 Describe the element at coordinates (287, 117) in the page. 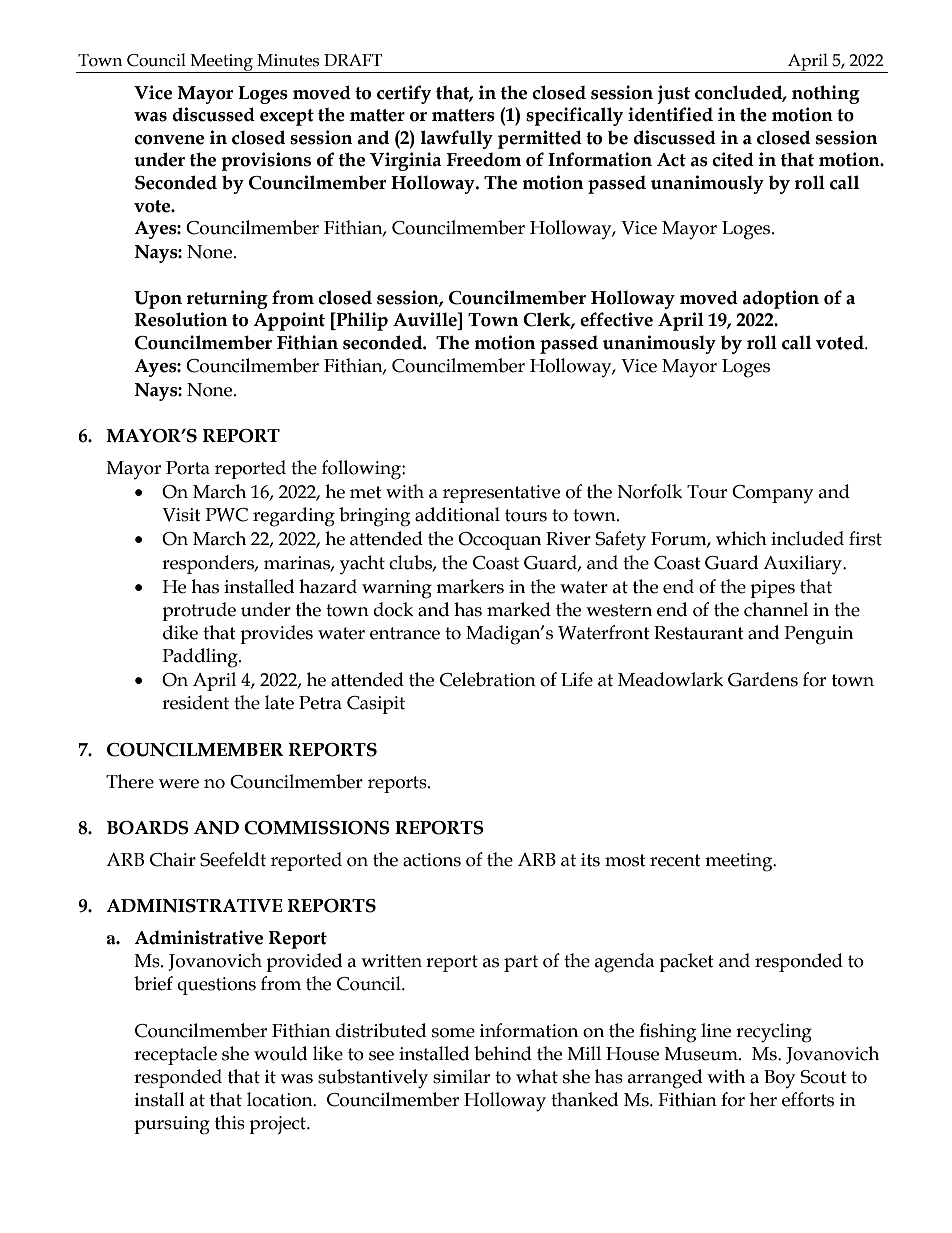

I see `except` at that location.
